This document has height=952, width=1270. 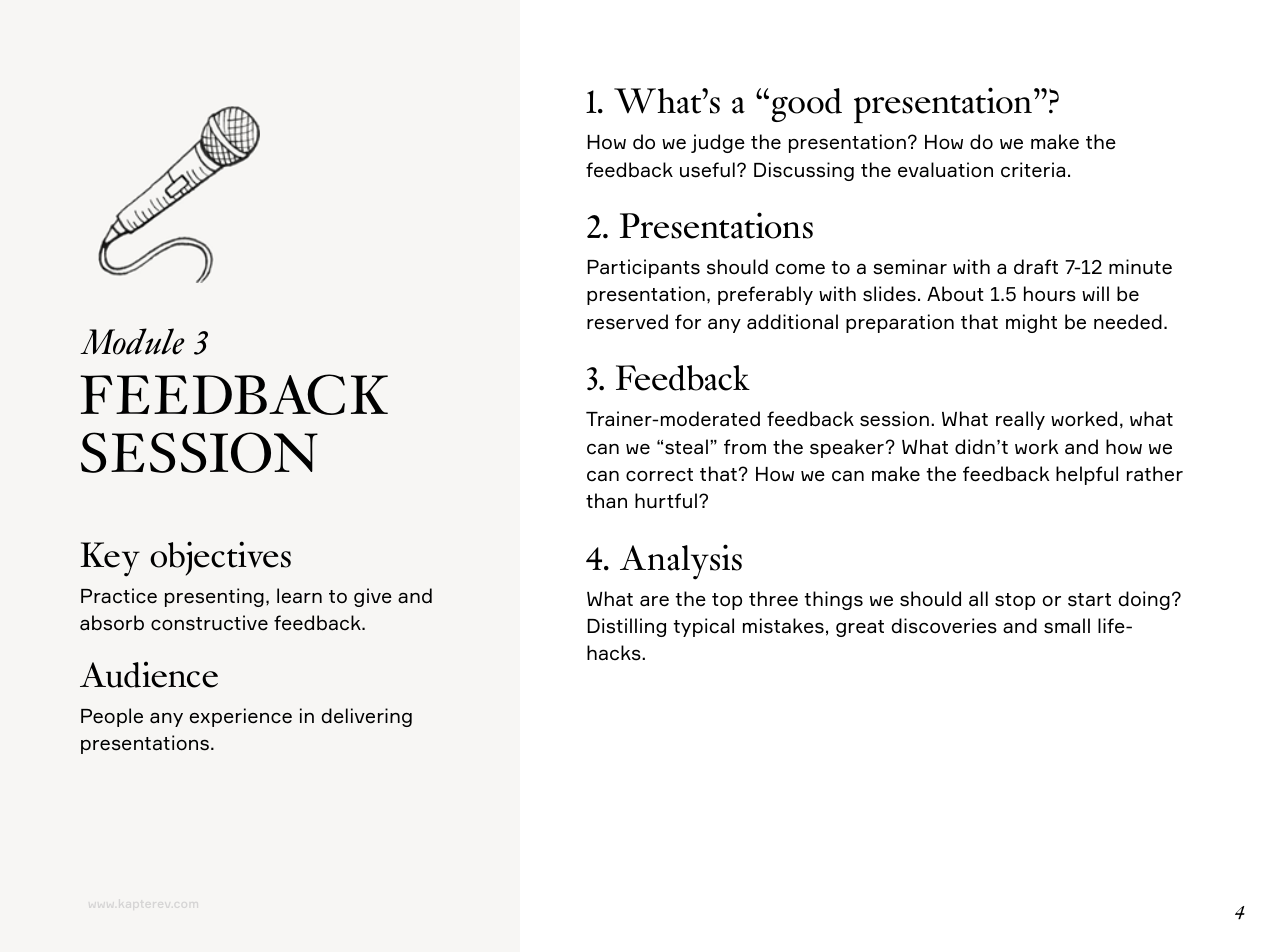 I want to click on Module, so click(x=132, y=341).
